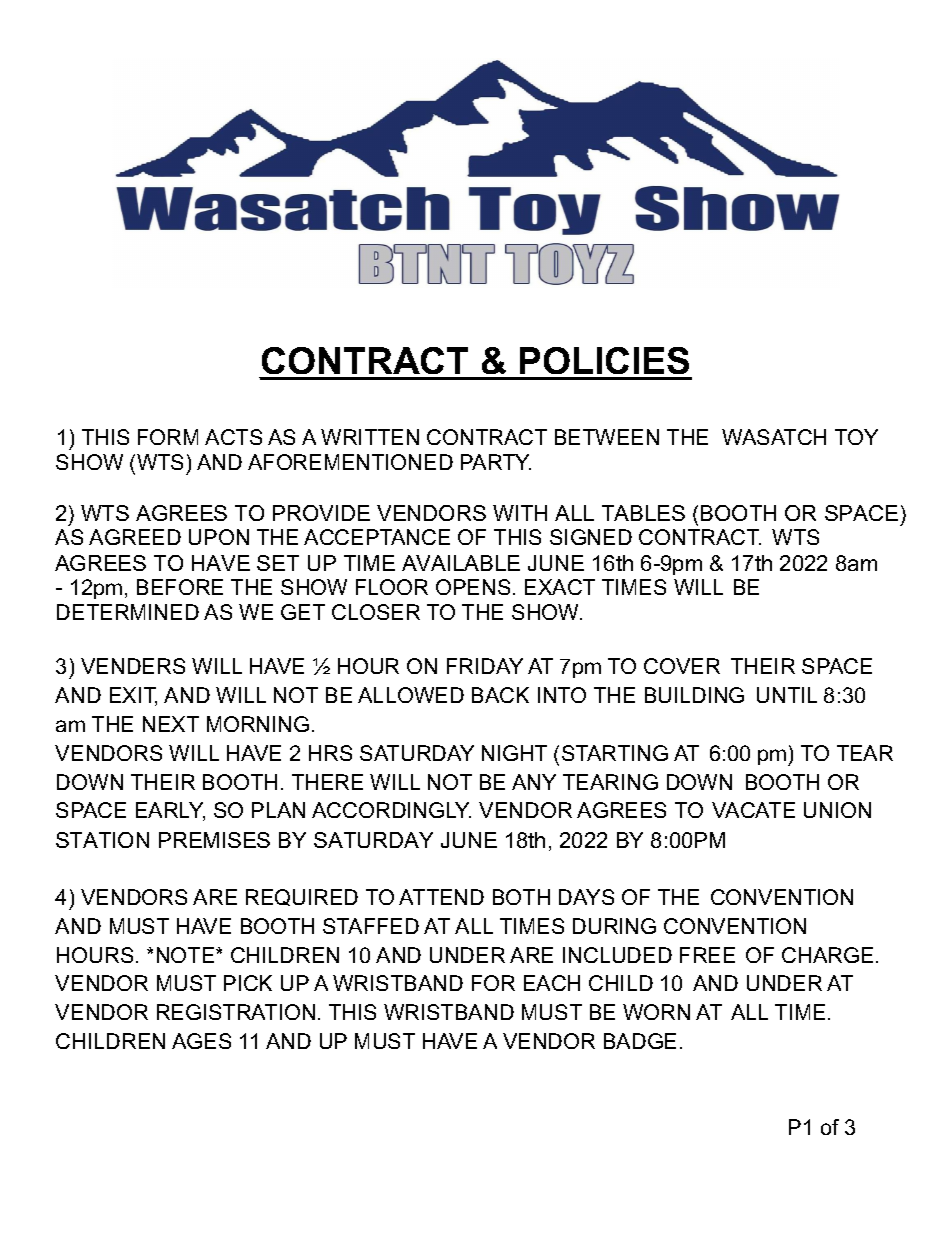  I want to click on PARTY, so click(496, 462).
